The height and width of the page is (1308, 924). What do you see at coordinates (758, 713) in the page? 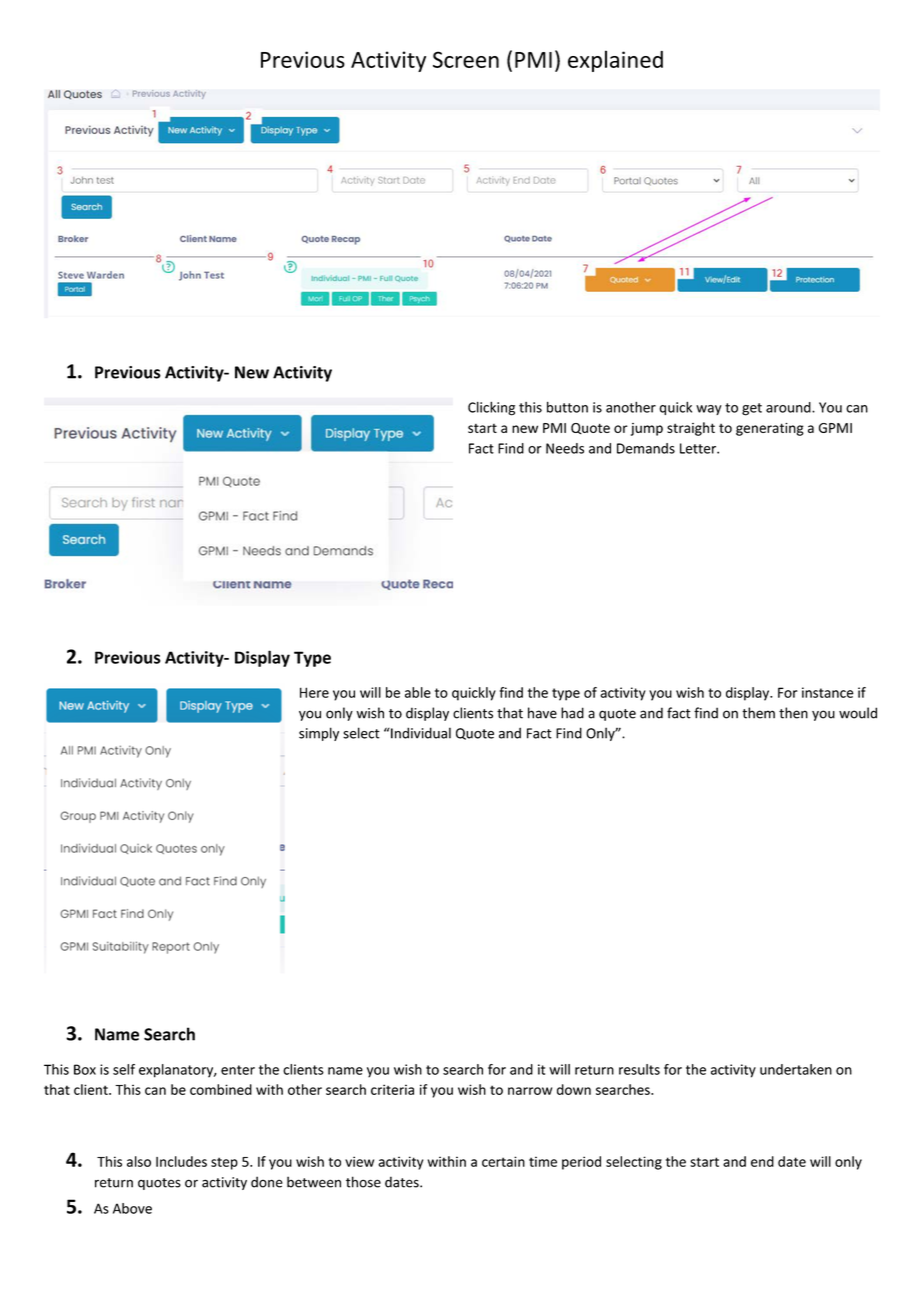
I see `them` at bounding box center [758, 713].
